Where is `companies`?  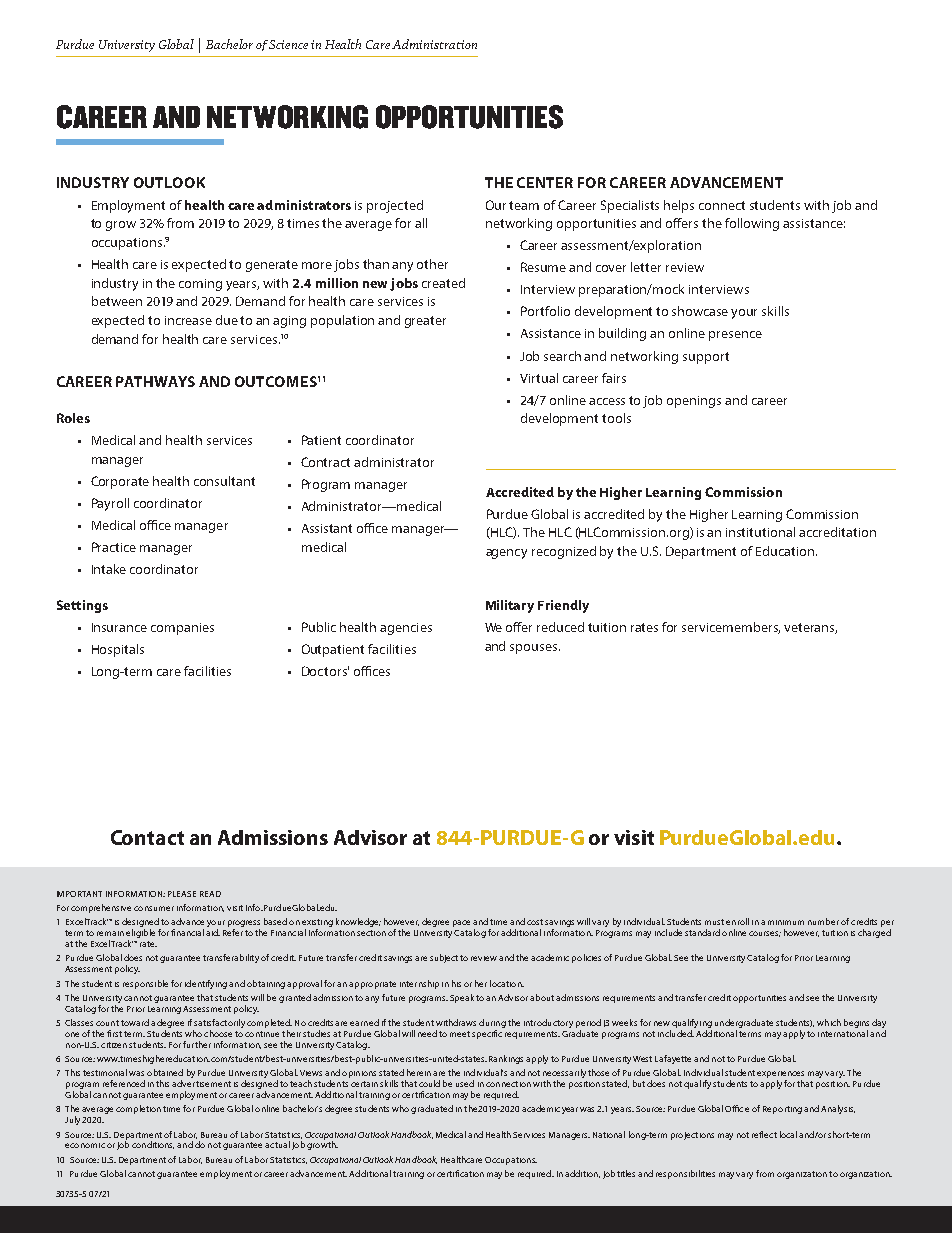 companies is located at coordinates (182, 629).
